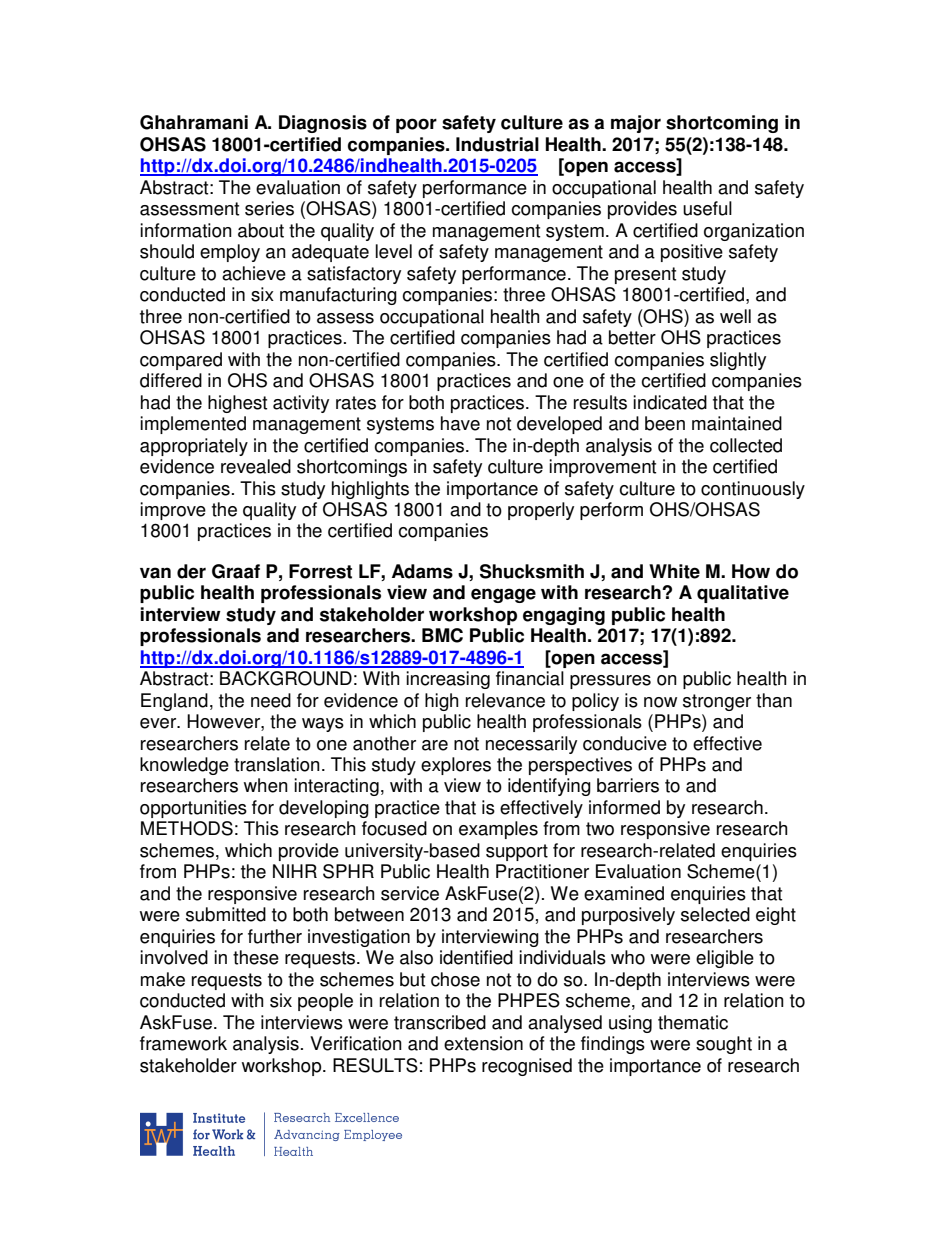 The width and height of the page is (952, 1233). Describe the element at coordinates (269, 208) in the page. I see `series` at that location.
